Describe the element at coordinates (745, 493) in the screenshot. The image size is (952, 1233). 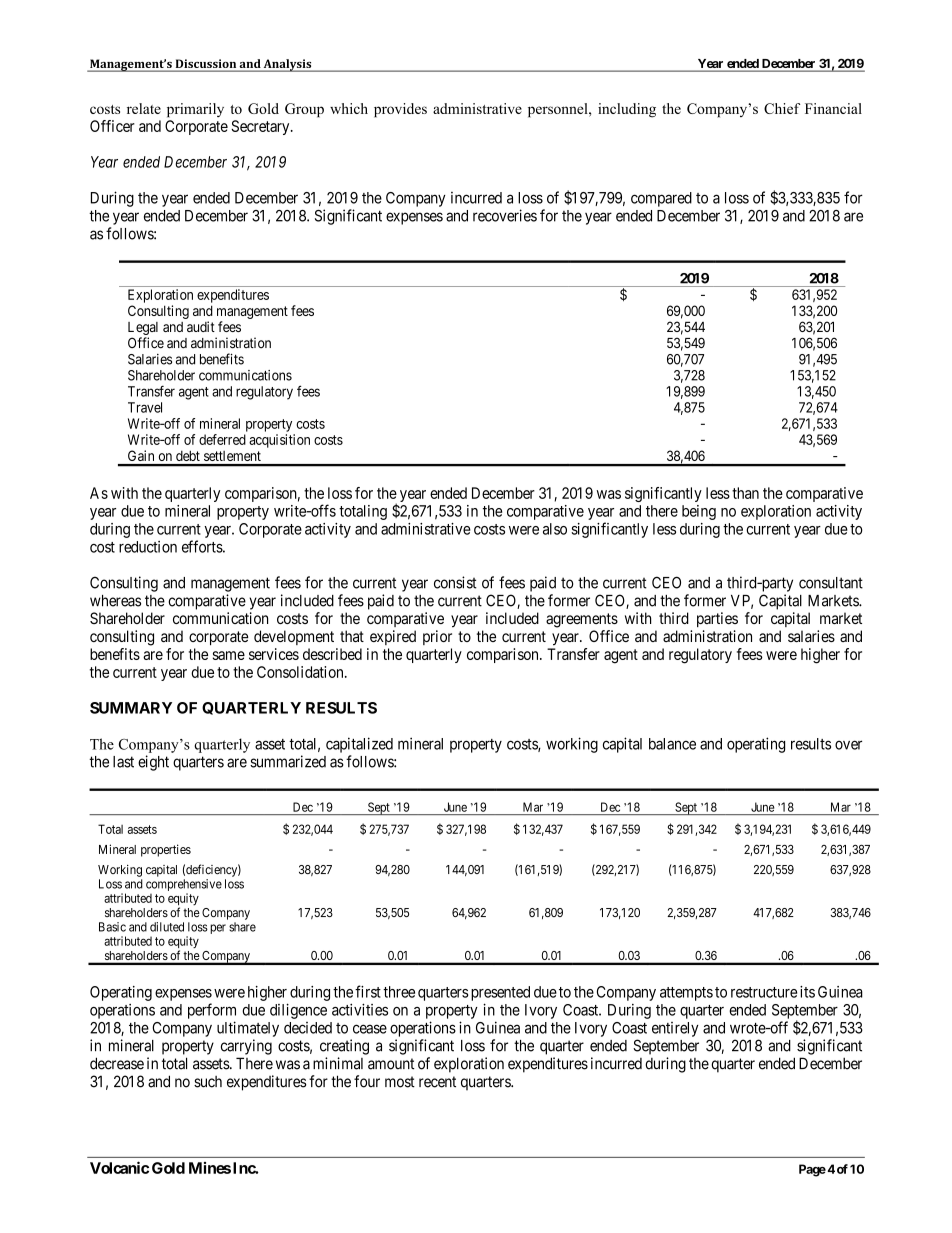
I see `than` at that location.
